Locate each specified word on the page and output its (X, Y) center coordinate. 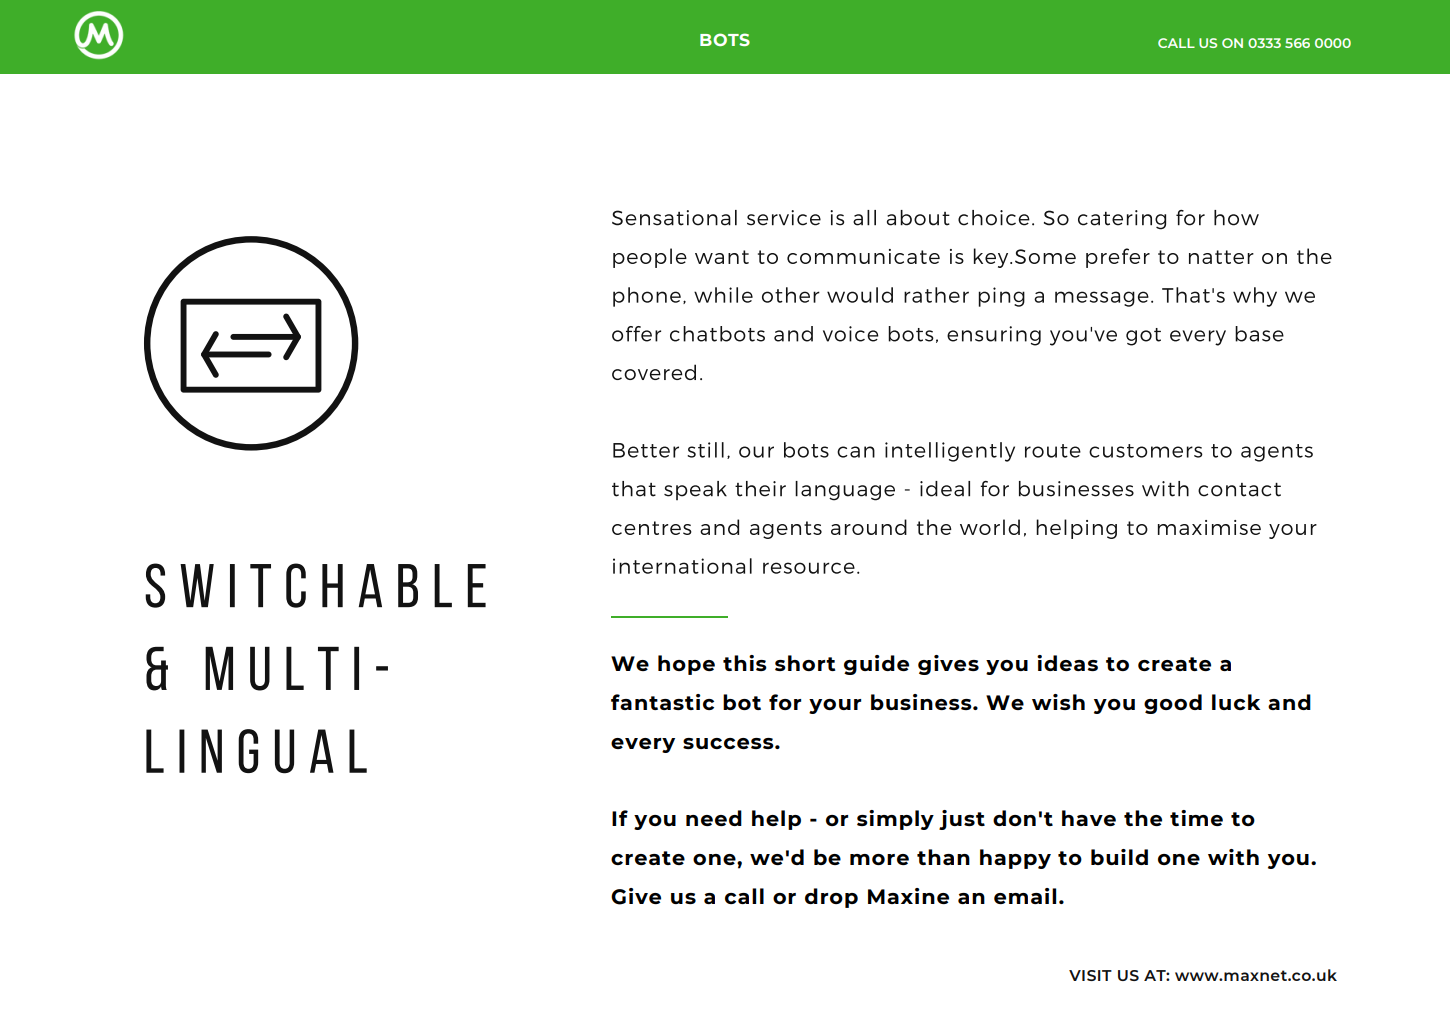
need (714, 818)
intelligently (950, 452)
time (1196, 818)
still (705, 450)
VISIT (1090, 975)
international (682, 566)
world (990, 527)
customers (1146, 451)
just (962, 820)
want (722, 257)
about (918, 218)
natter (1221, 257)
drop (831, 898)
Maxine (908, 896)
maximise (1209, 527)
